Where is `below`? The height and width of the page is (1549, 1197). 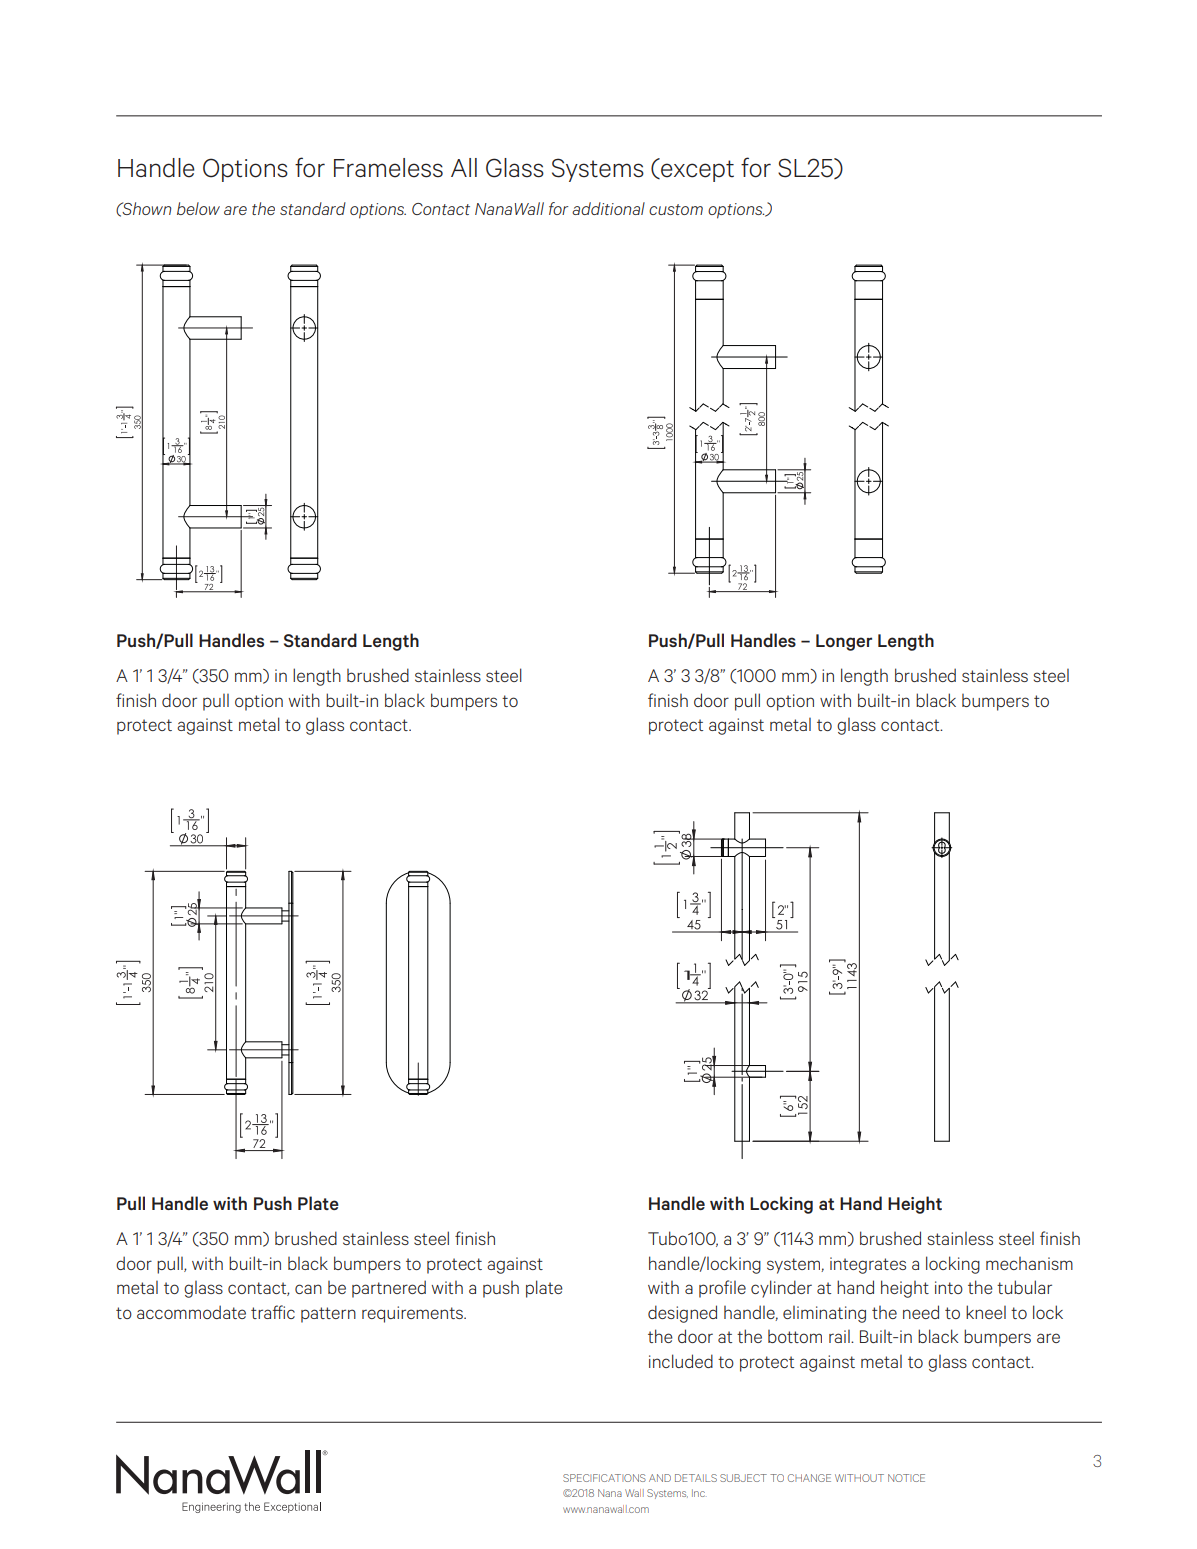
below is located at coordinates (198, 208).
